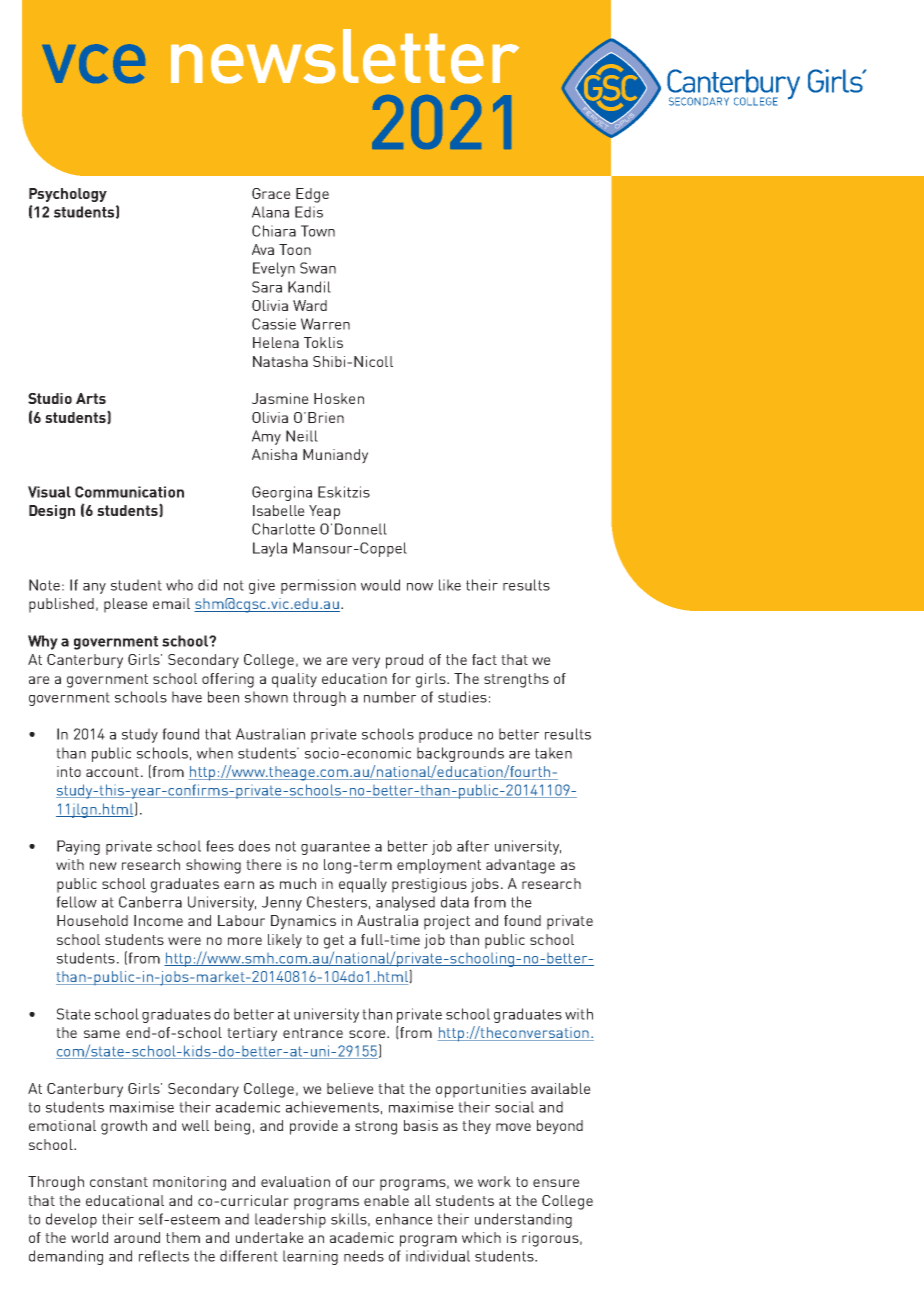 This image has width=924, height=1308. What do you see at coordinates (126, 605) in the image?
I see `please` at bounding box center [126, 605].
